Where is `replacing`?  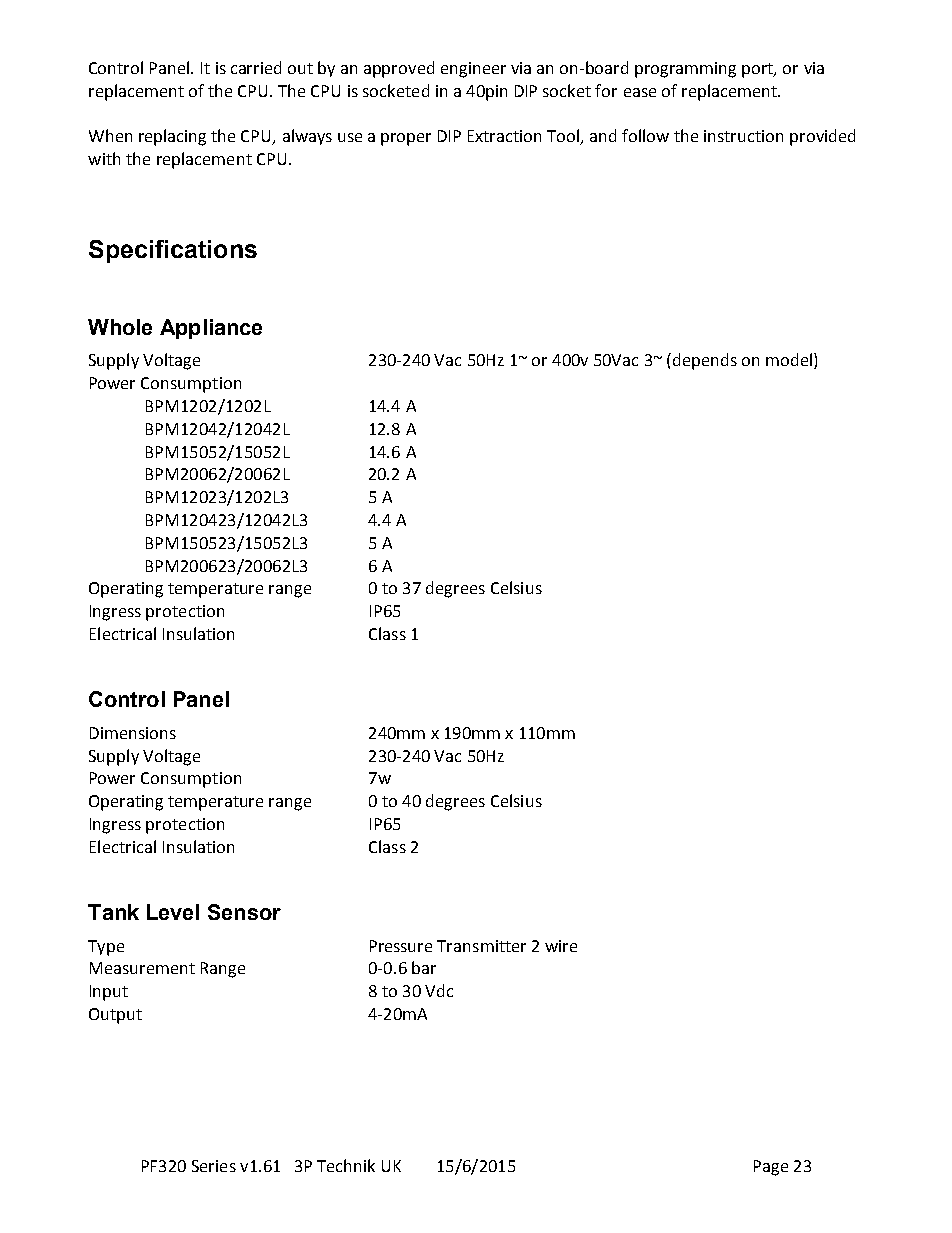 replacing is located at coordinates (172, 137).
